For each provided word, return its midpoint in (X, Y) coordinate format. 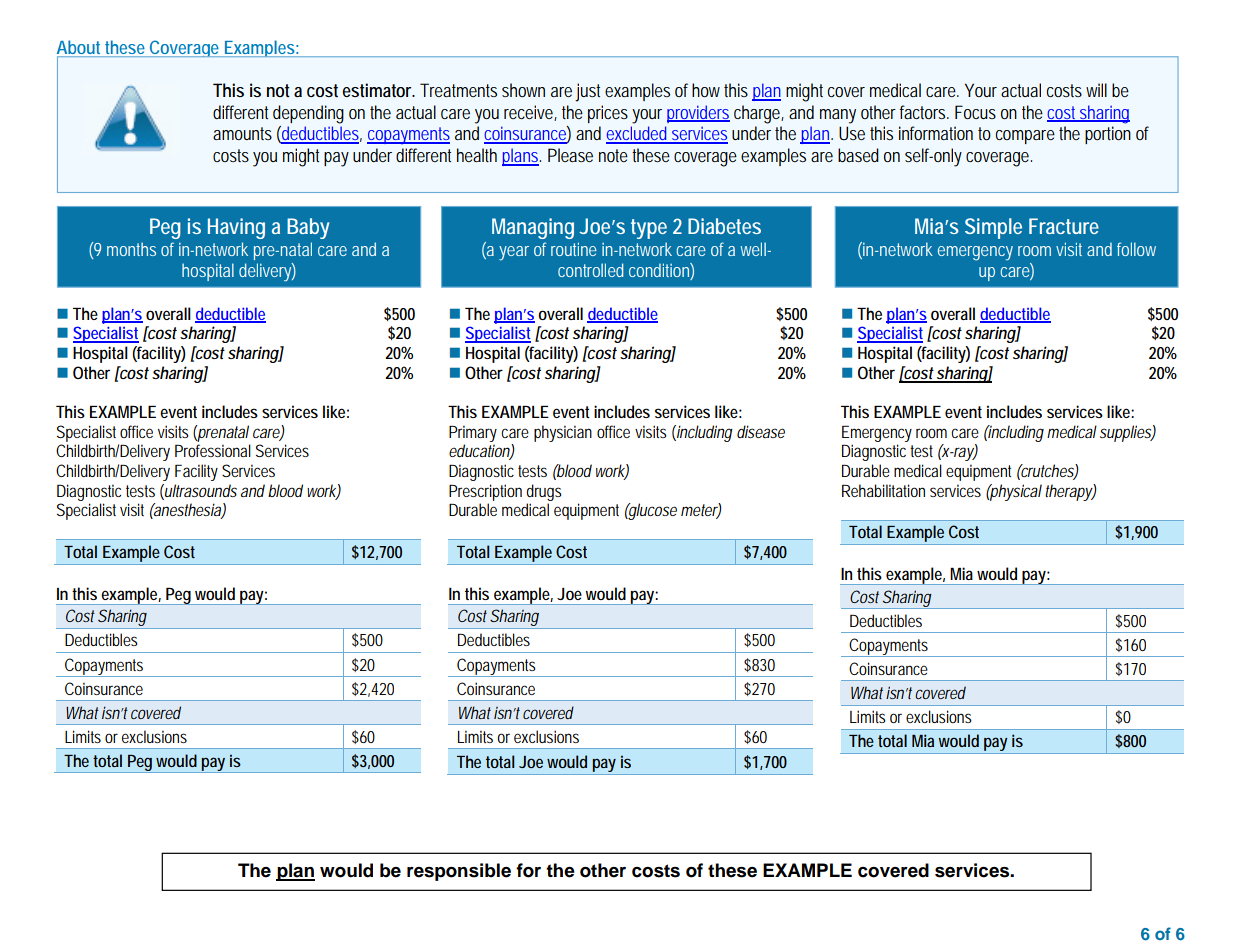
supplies (1126, 433)
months (131, 249)
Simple (993, 228)
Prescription (485, 492)
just (587, 92)
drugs (544, 492)
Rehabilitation (883, 490)
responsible (459, 872)
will (1096, 90)
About (80, 48)
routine (574, 249)
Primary (473, 433)
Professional (213, 450)
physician (563, 433)
